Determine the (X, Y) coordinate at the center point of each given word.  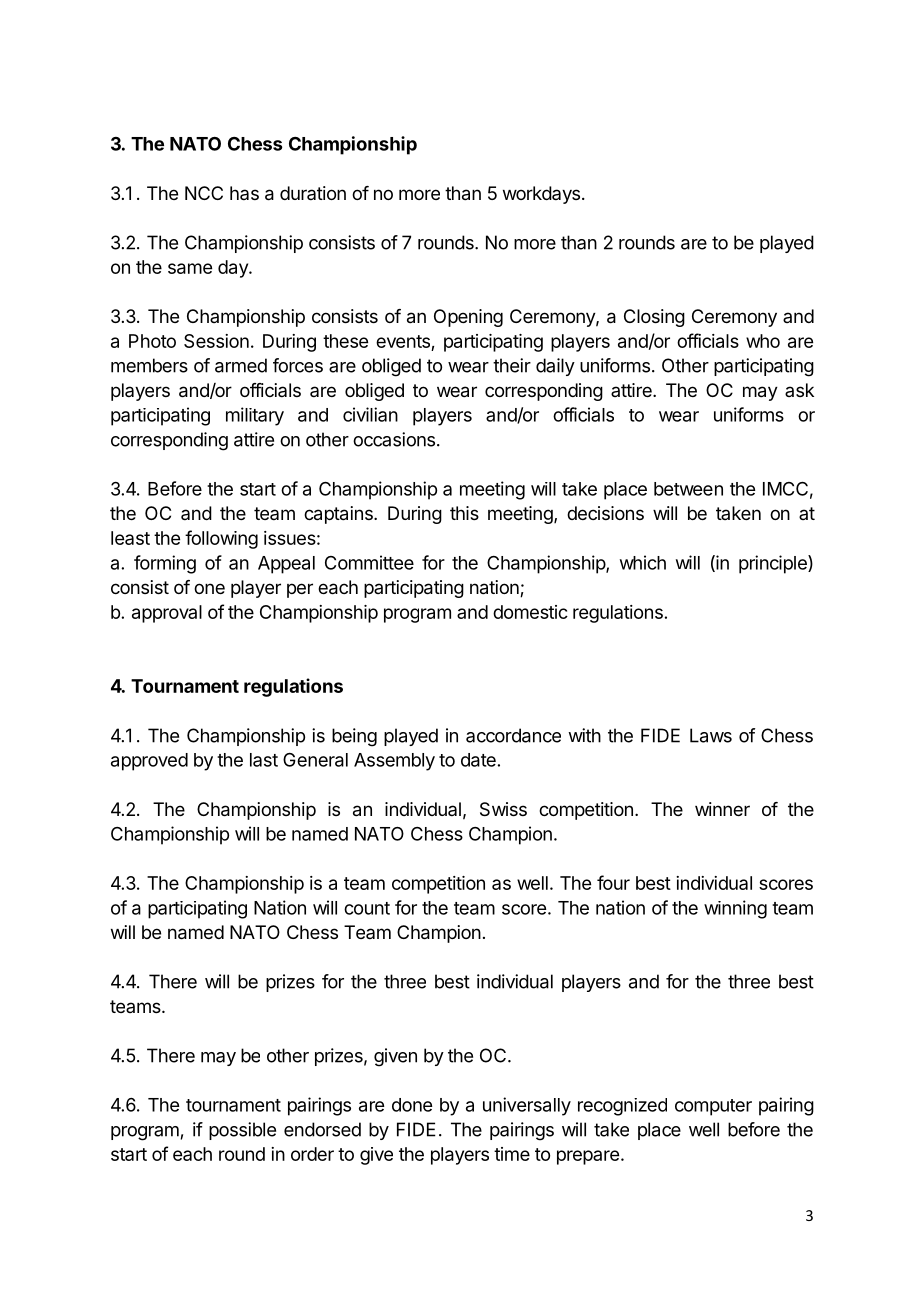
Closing (654, 318)
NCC (204, 193)
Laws (711, 735)
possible (242, 1131)
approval (167, 614)
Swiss (503, 809)
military (255, 416)
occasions (394, 439)
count (367, 908)
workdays (541, 195)
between (688, 489)
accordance (513, 735)
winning (735, 909)
